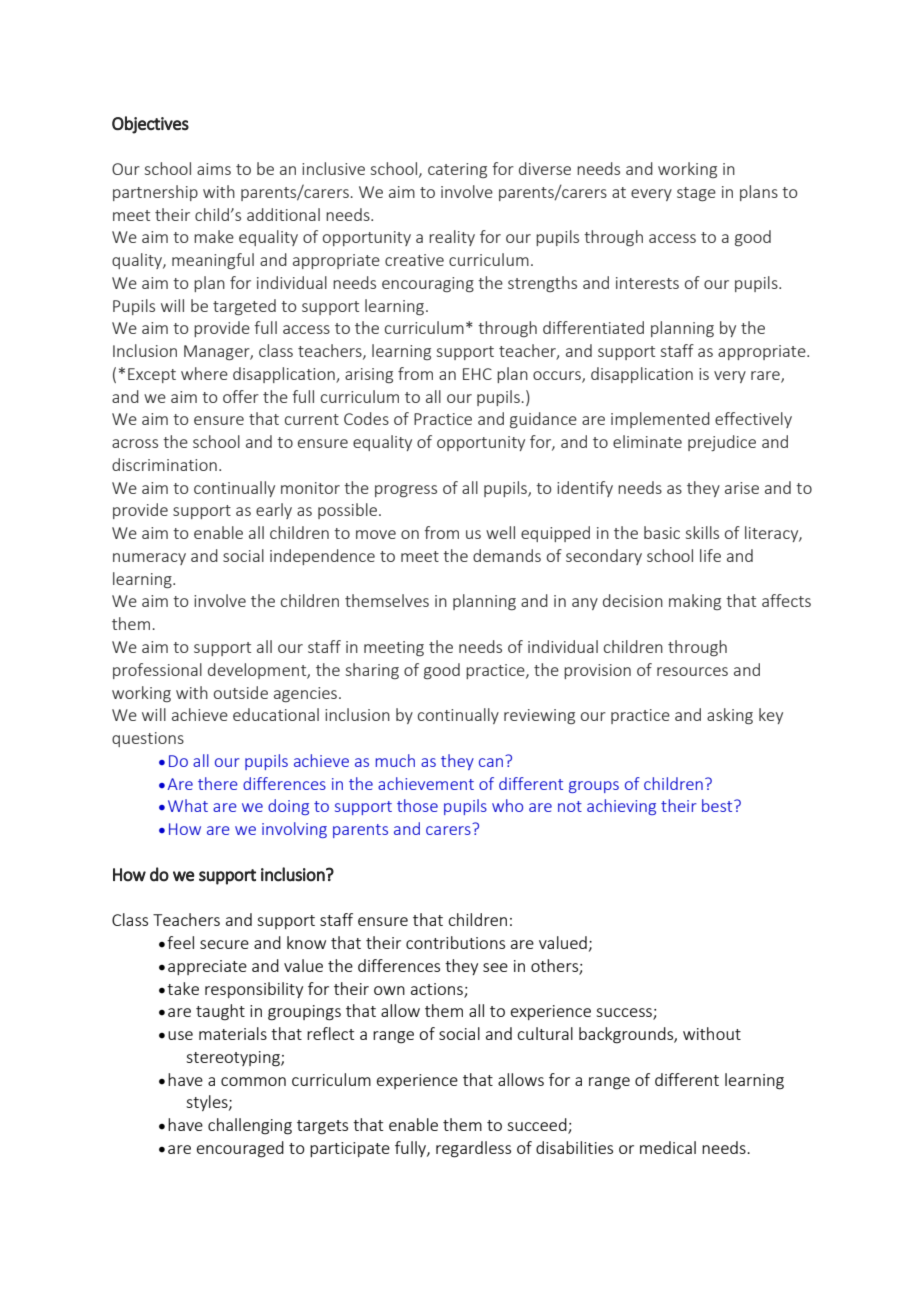  Describe the element at coordinates (250, 1126) in the image. I see `challenging` at that location.
